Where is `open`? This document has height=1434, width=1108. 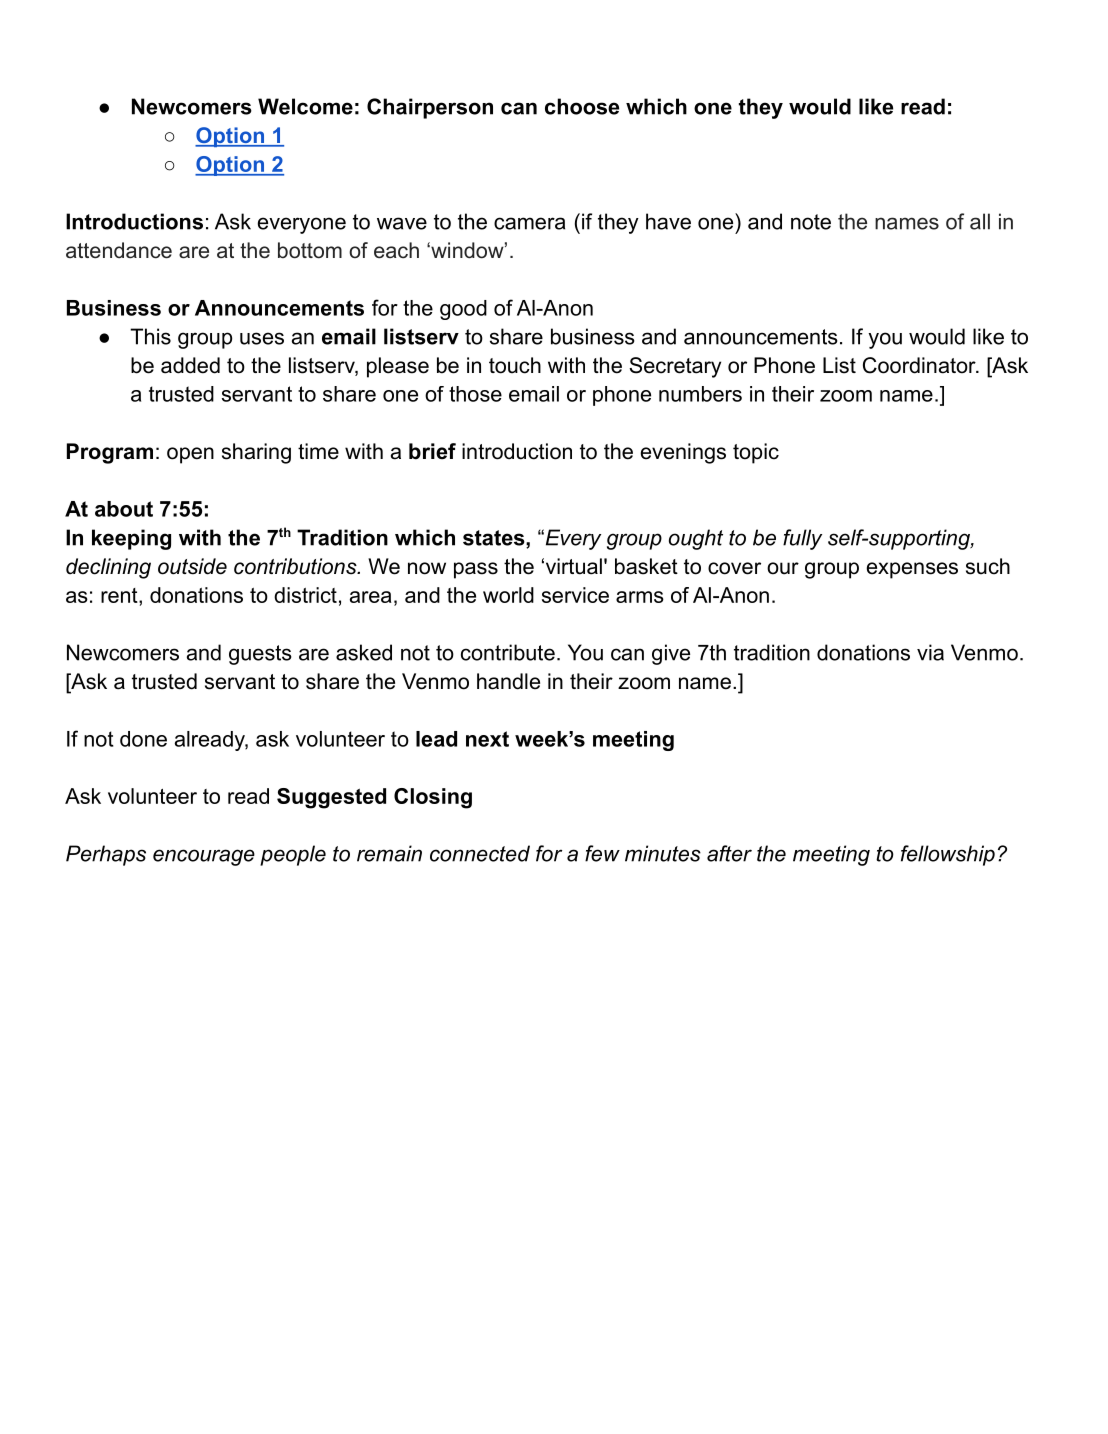 open is located at coordinates (190, 455).
